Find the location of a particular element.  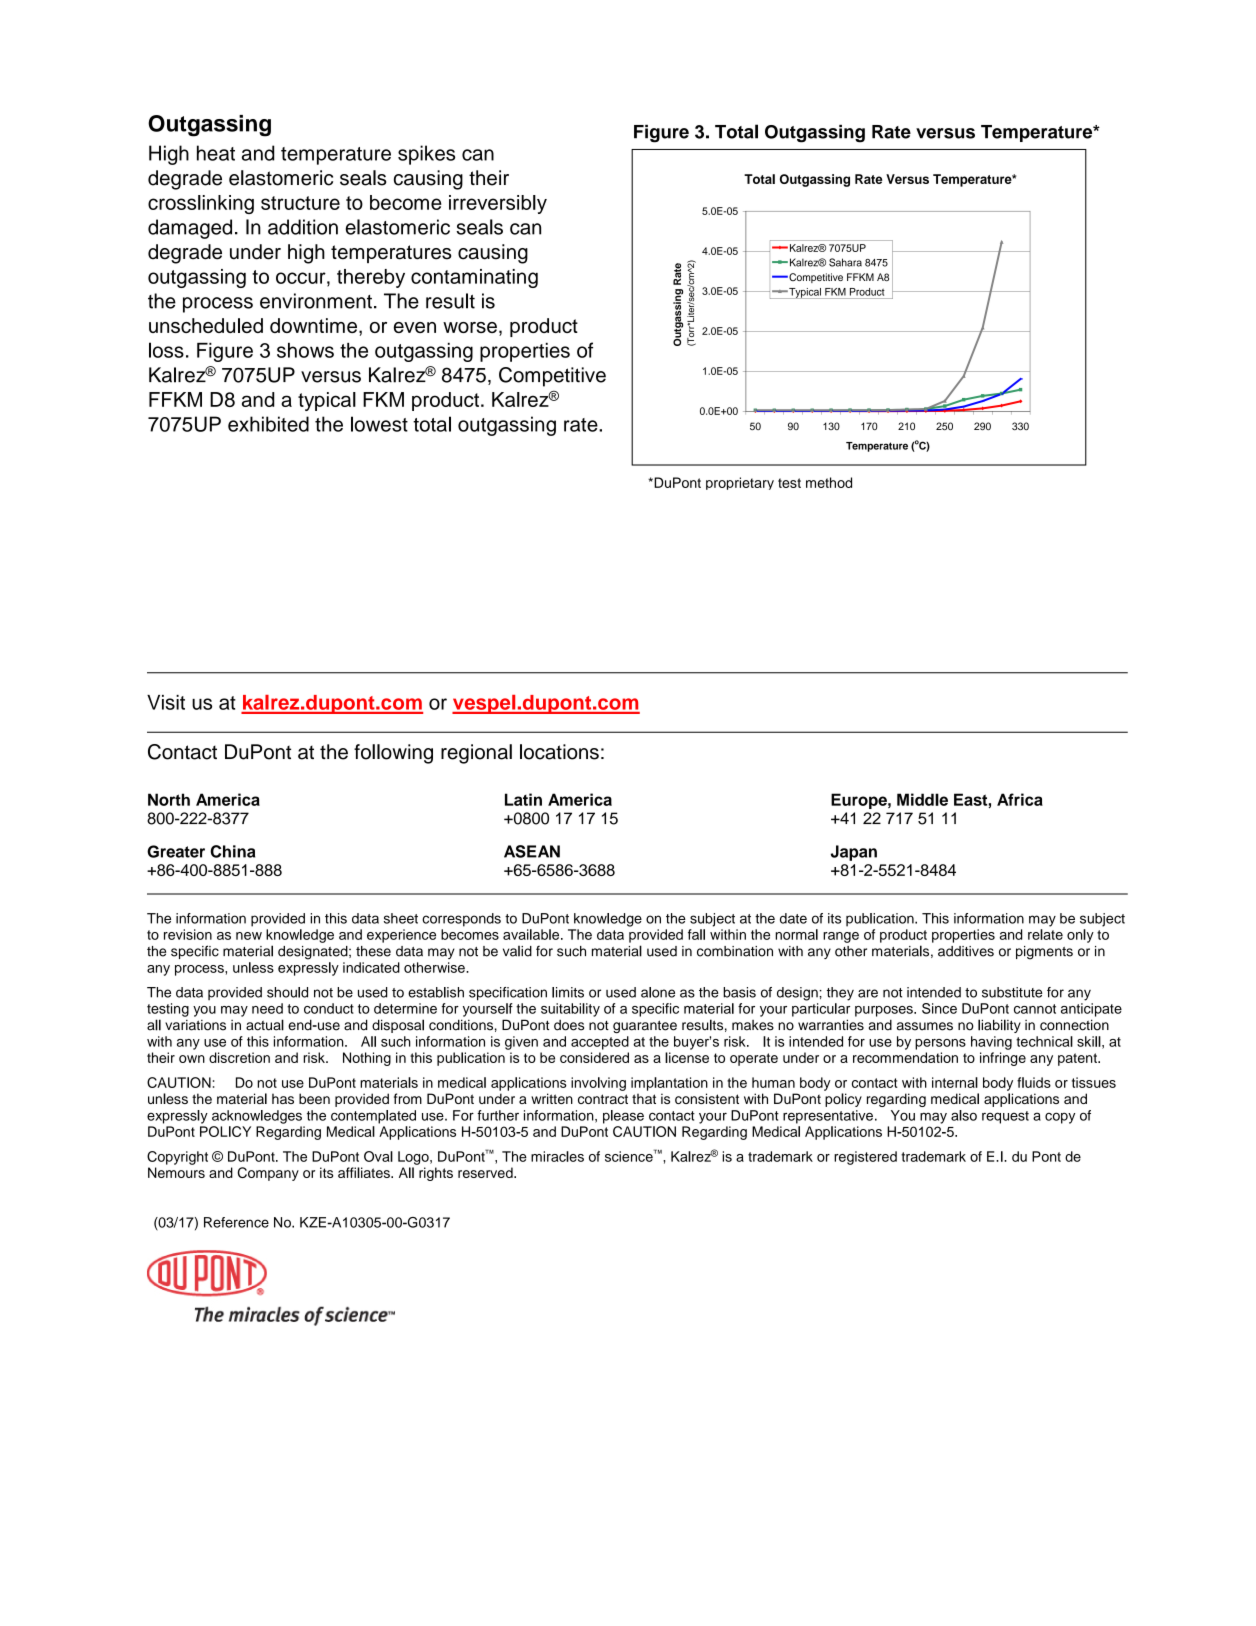

ASEAN is located at coordinates (532, 851).
